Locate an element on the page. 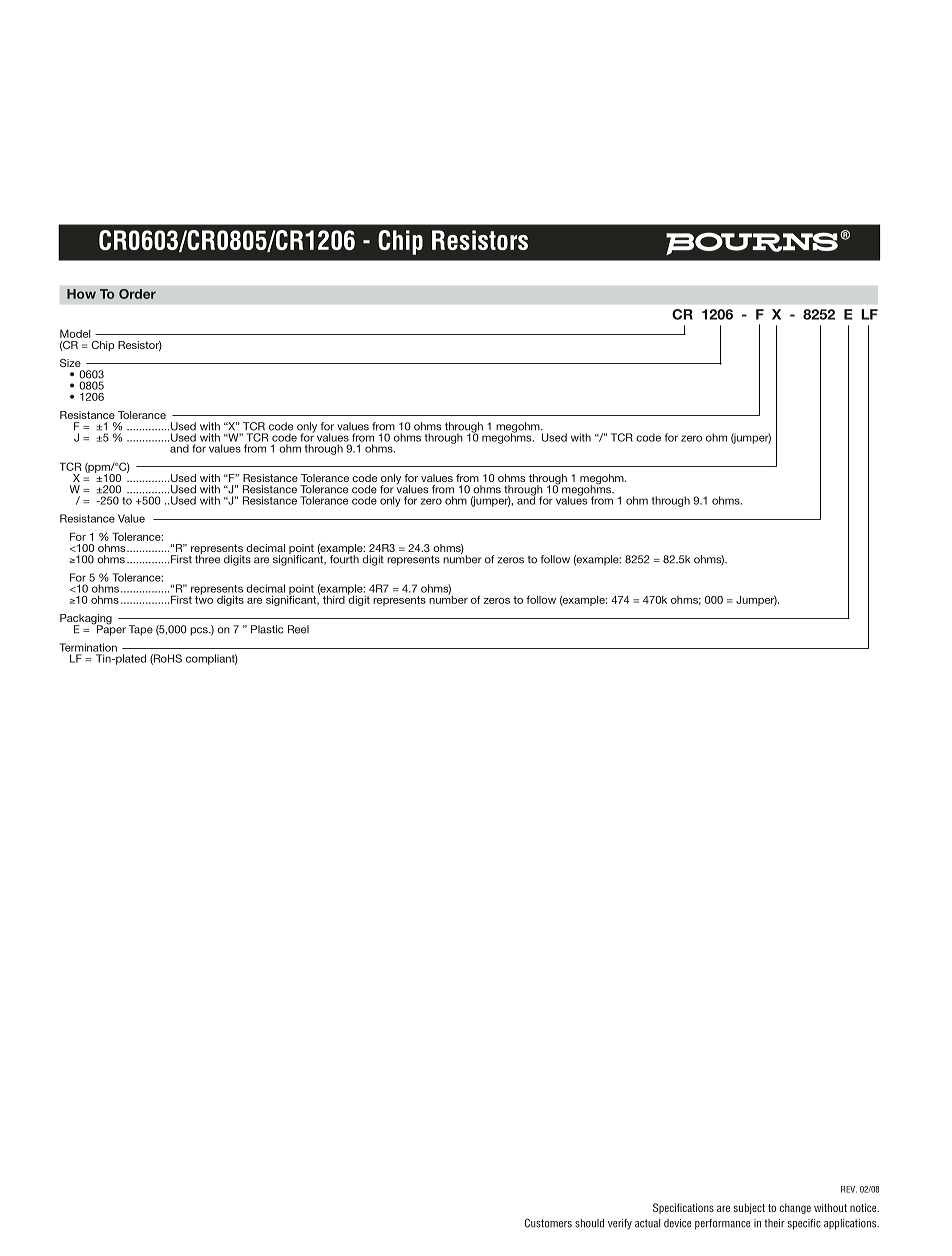 The height and width of the image is (1256, 952). pcs is located at coordinates (200, 631).
